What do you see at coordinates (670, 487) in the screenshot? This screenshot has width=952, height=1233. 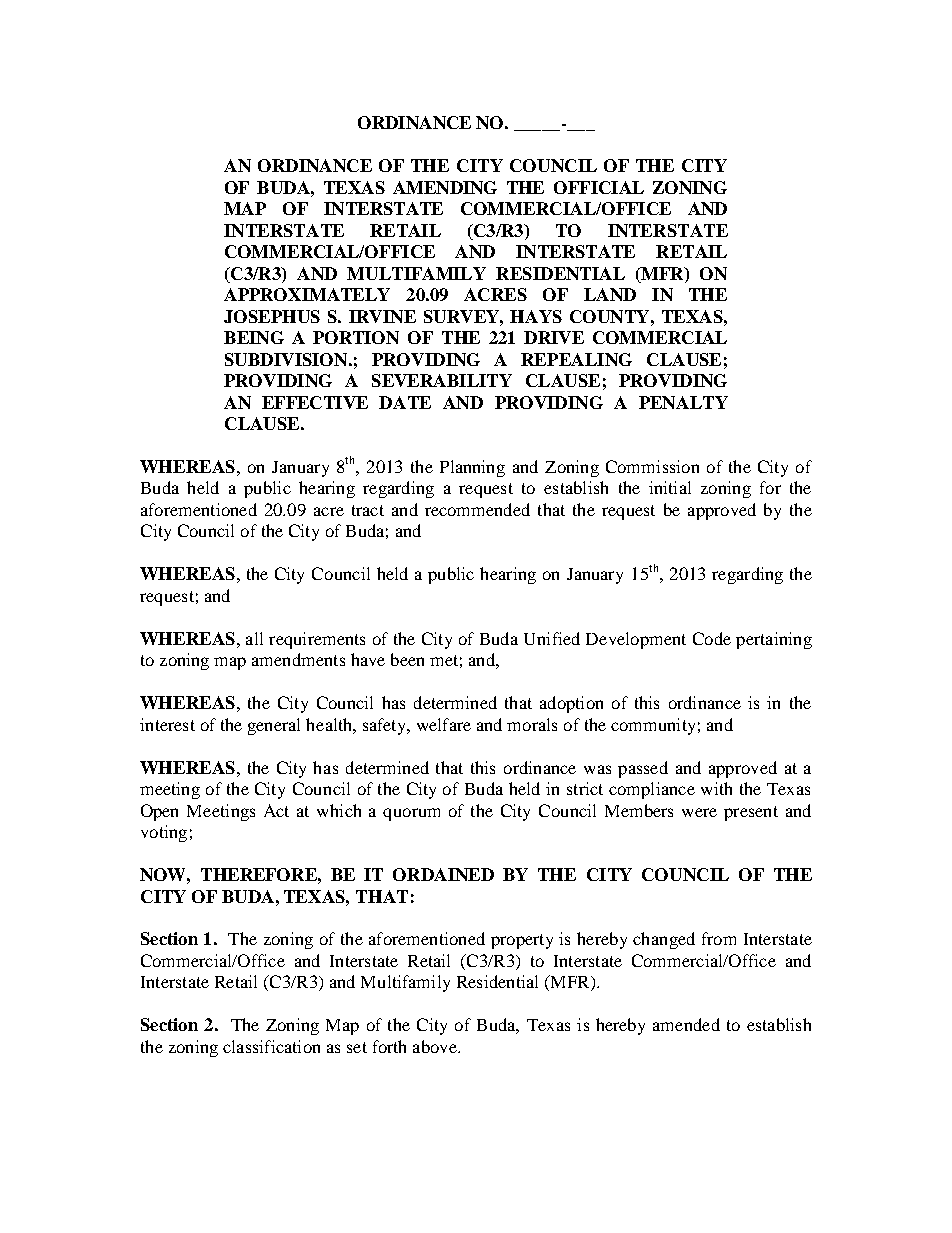 I see `initial` at bounding box center [670, 487].
